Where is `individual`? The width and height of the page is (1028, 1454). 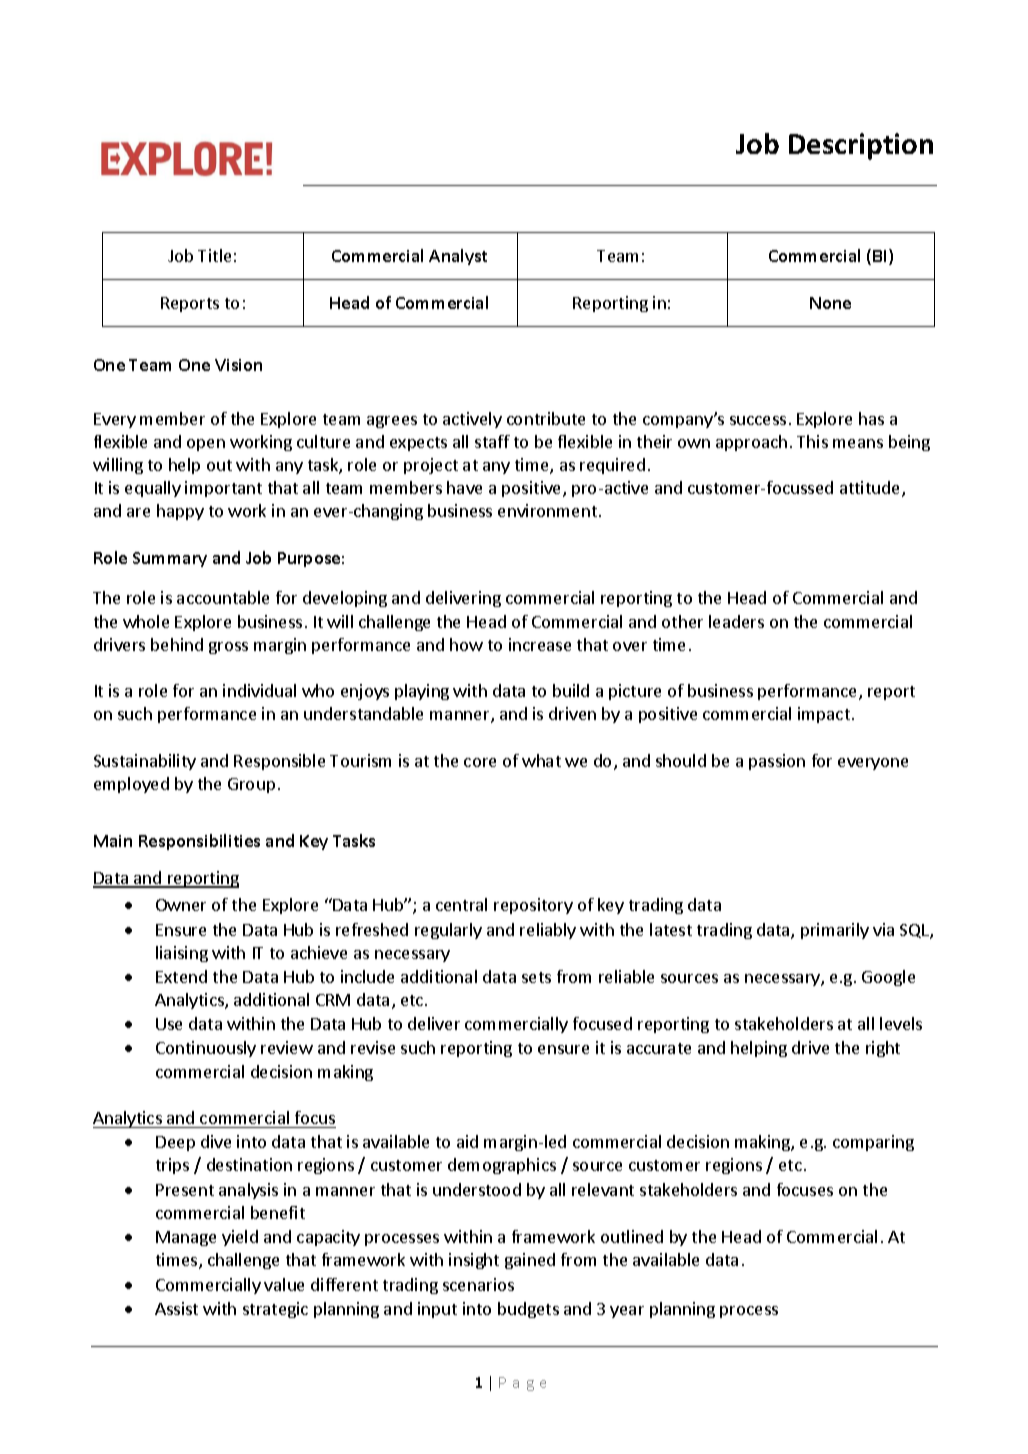 individual is located at coordinates (259, 690).
